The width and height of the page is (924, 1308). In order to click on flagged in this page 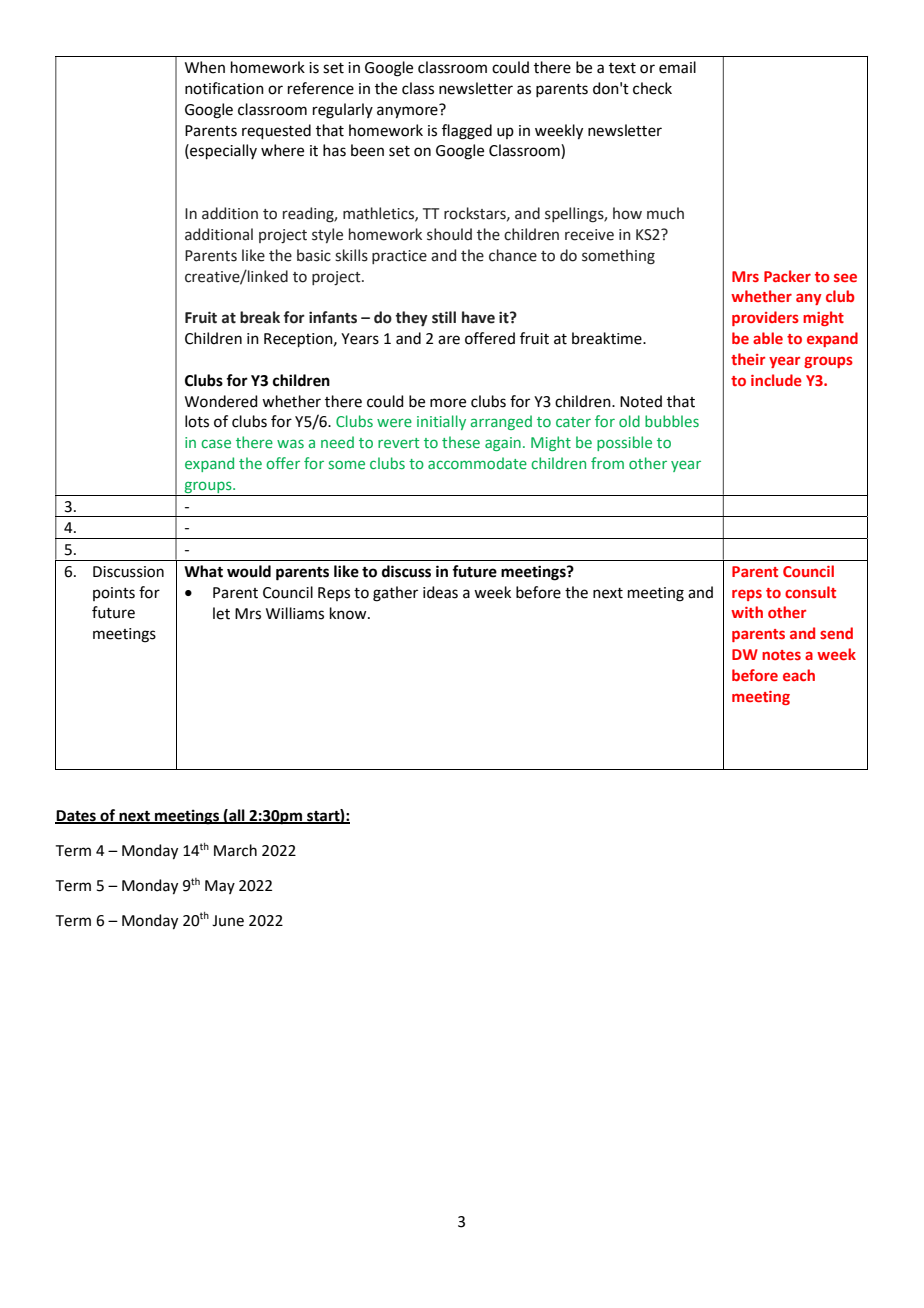, I will do `click(467, 132)`.
